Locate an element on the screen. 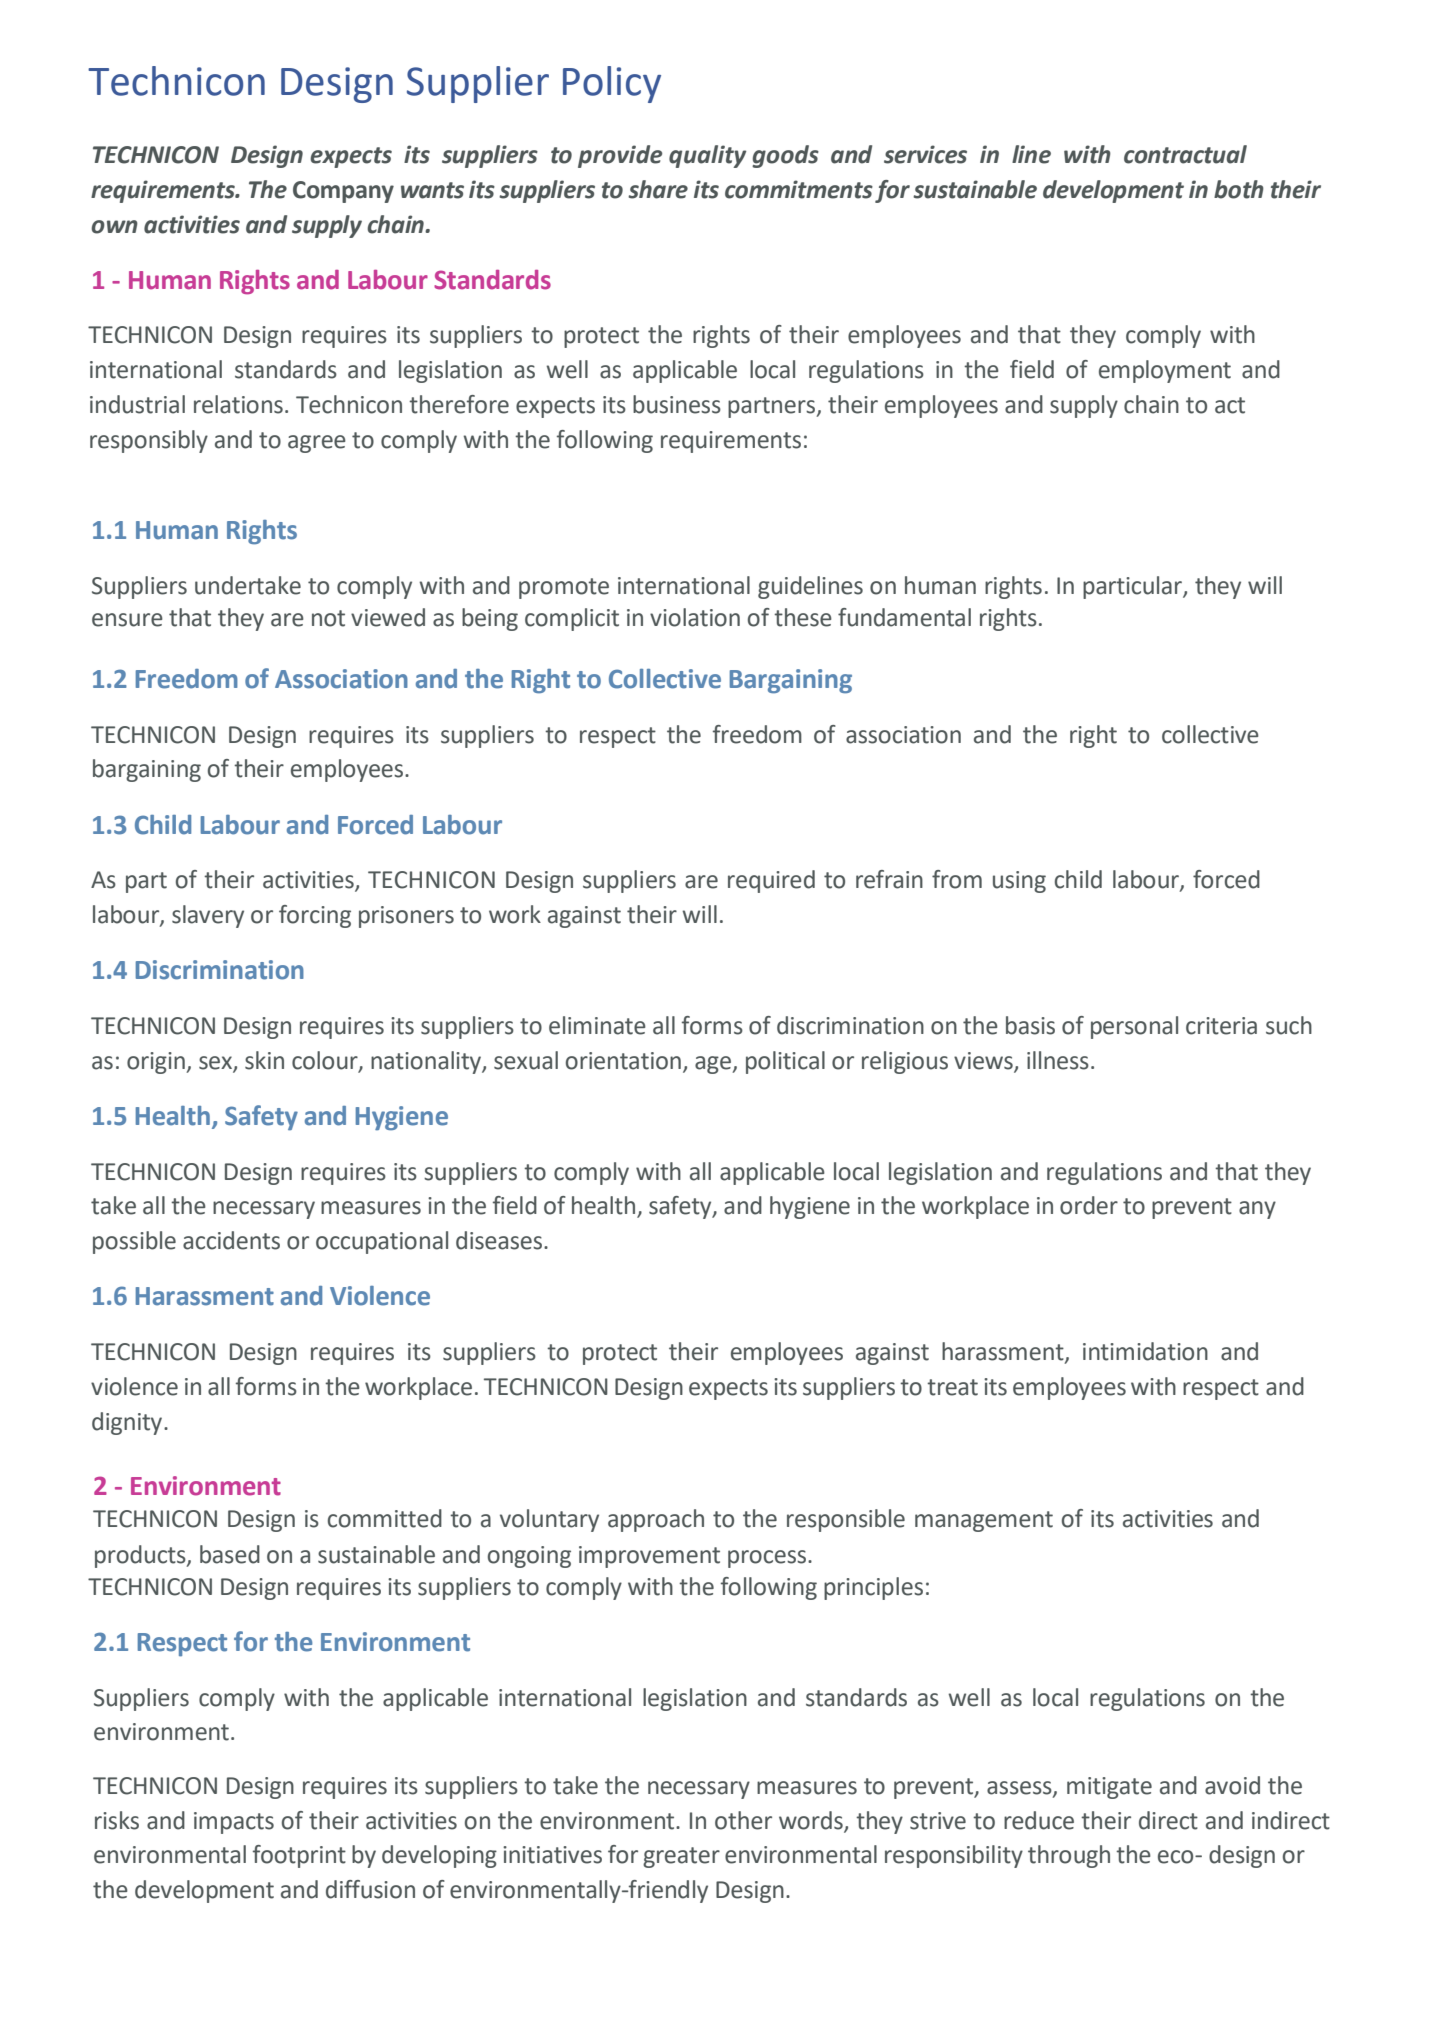 This screenshot has width=1430, height=2020. quality is located at coordinates (707, 156).
